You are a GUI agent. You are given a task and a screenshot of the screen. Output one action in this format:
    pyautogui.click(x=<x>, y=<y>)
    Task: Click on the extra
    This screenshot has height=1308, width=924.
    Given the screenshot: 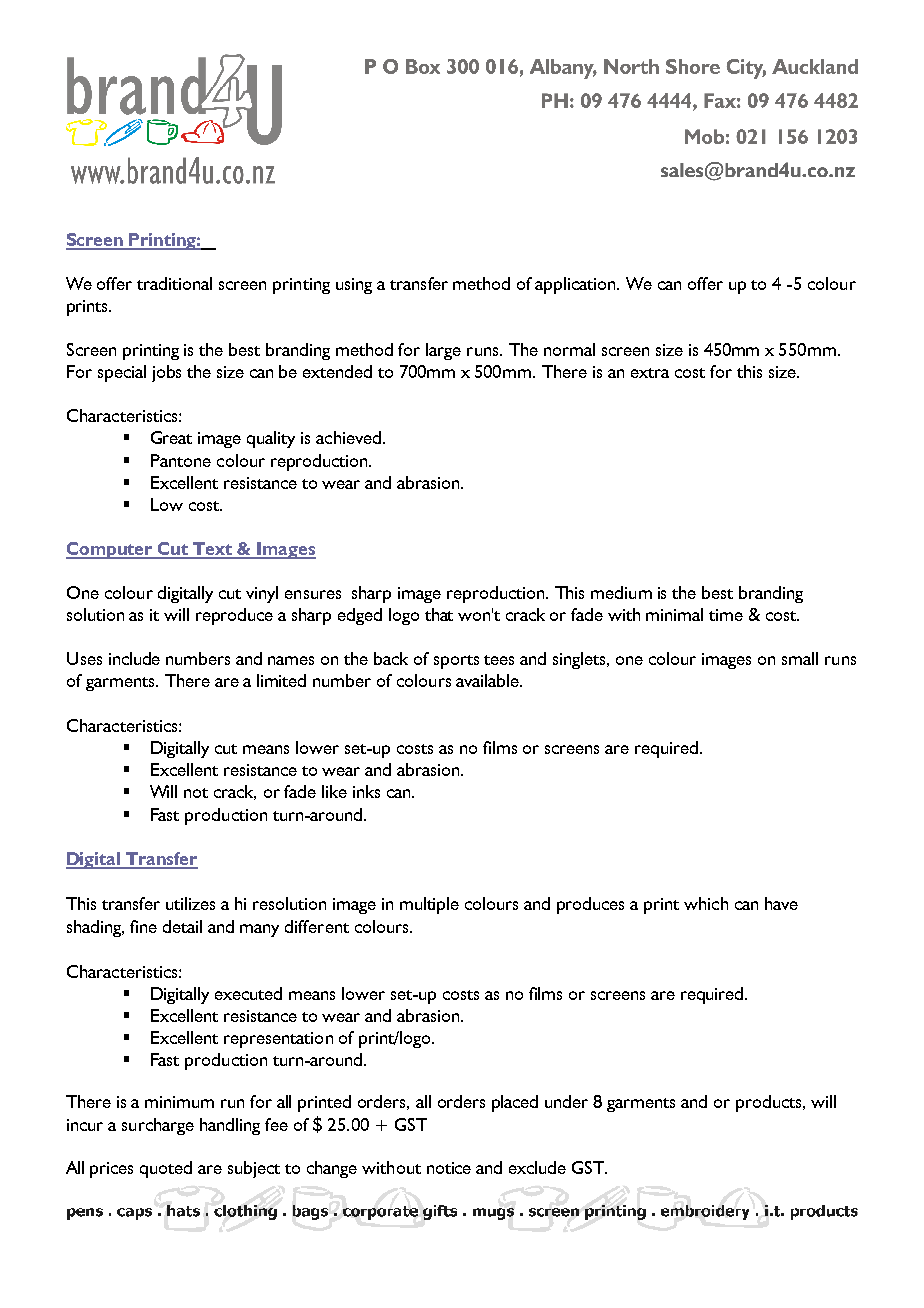 What is the action you would take?
    pyautogui.click(x=650, y=373)
